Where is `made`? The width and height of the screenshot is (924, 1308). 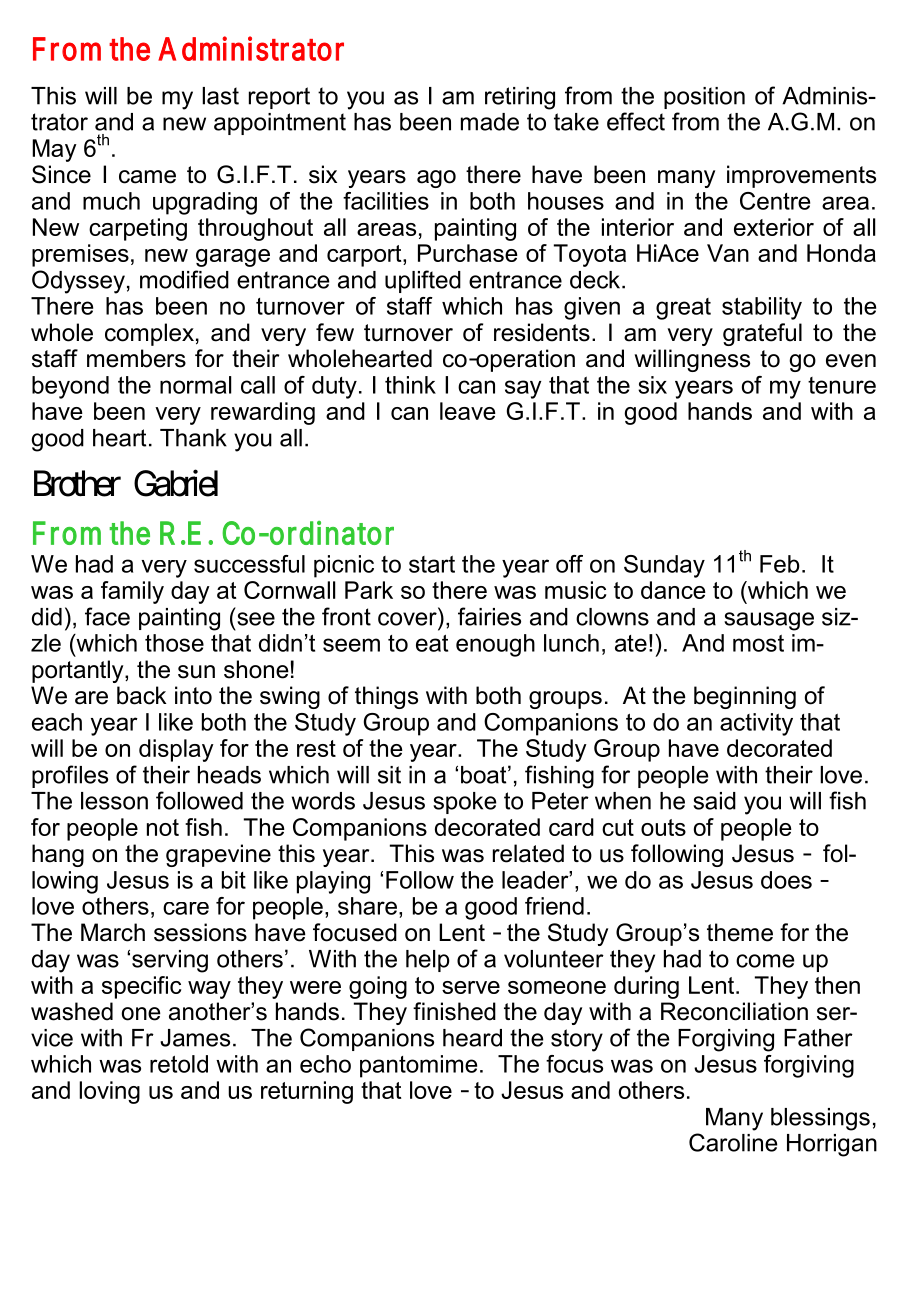
made is located at coordinates (490, 122).
